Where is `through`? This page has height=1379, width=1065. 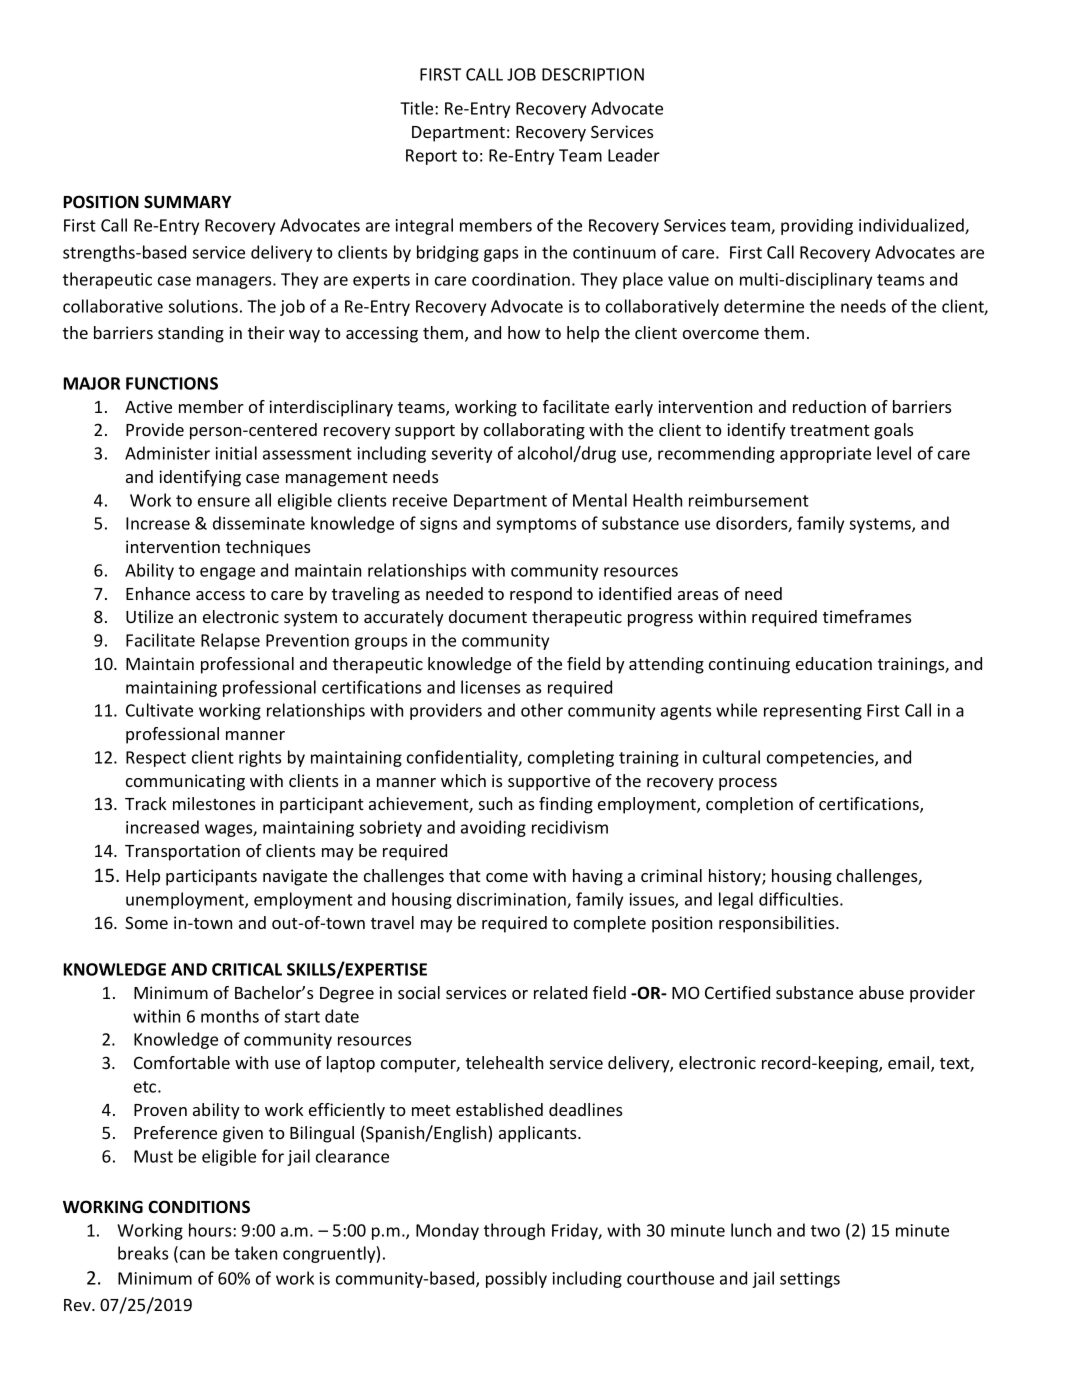 through is located at coordinates (514, 1231).
